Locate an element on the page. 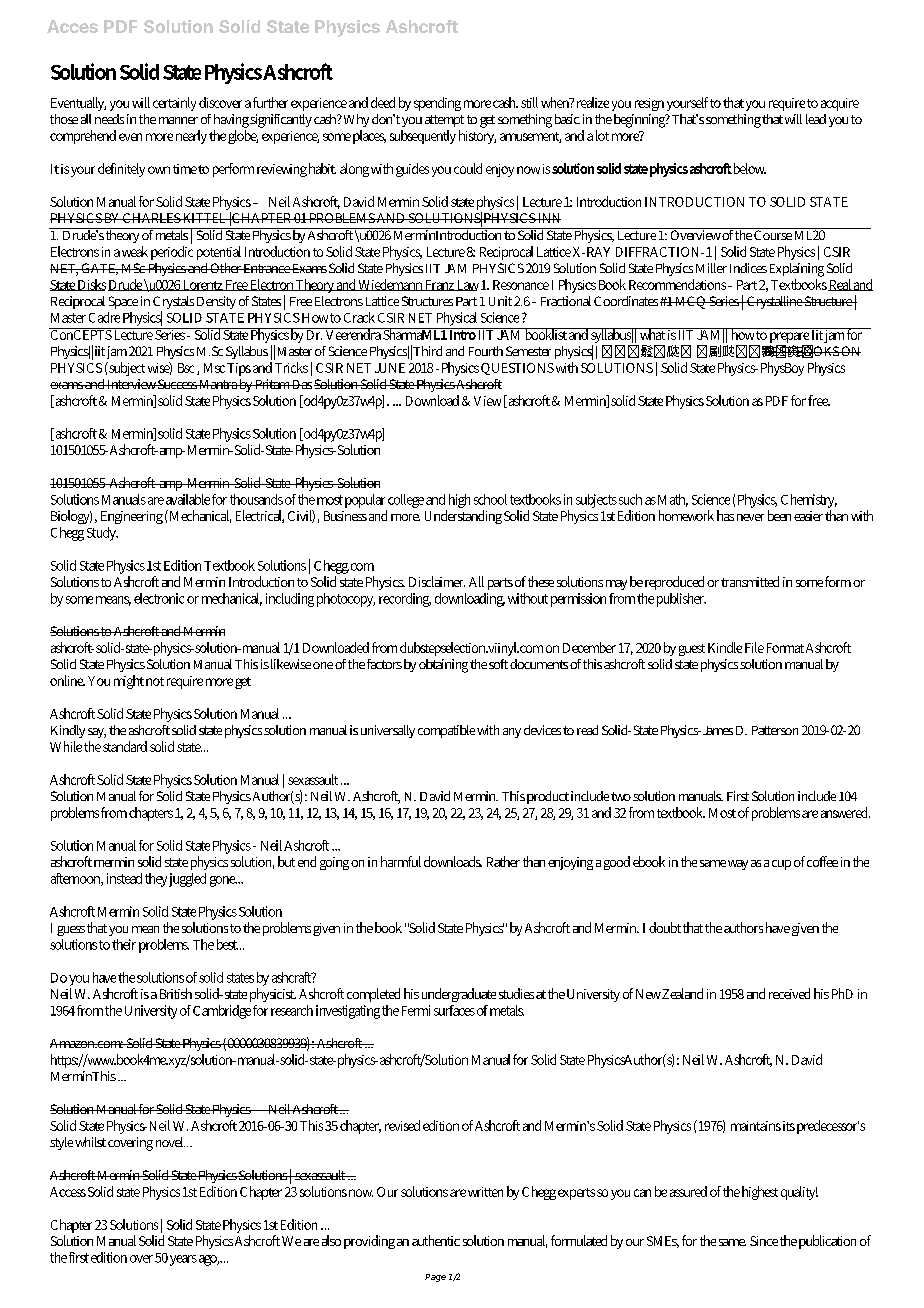 This page has width=924, height=1308. below is located at coordinates (750, 168).
